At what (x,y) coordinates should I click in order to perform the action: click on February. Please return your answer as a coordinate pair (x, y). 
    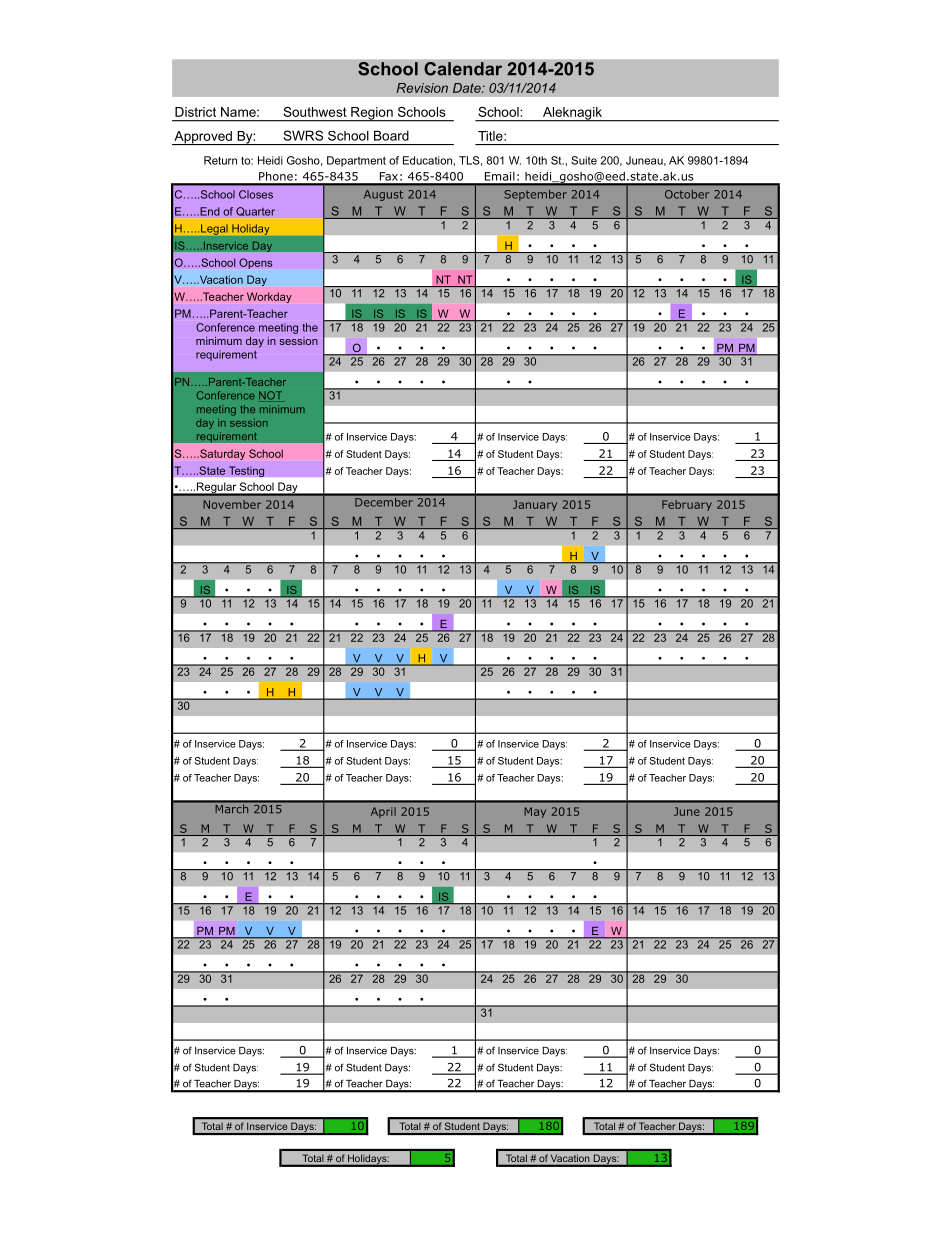
    Looking at the image, I should click on (687, 505).
